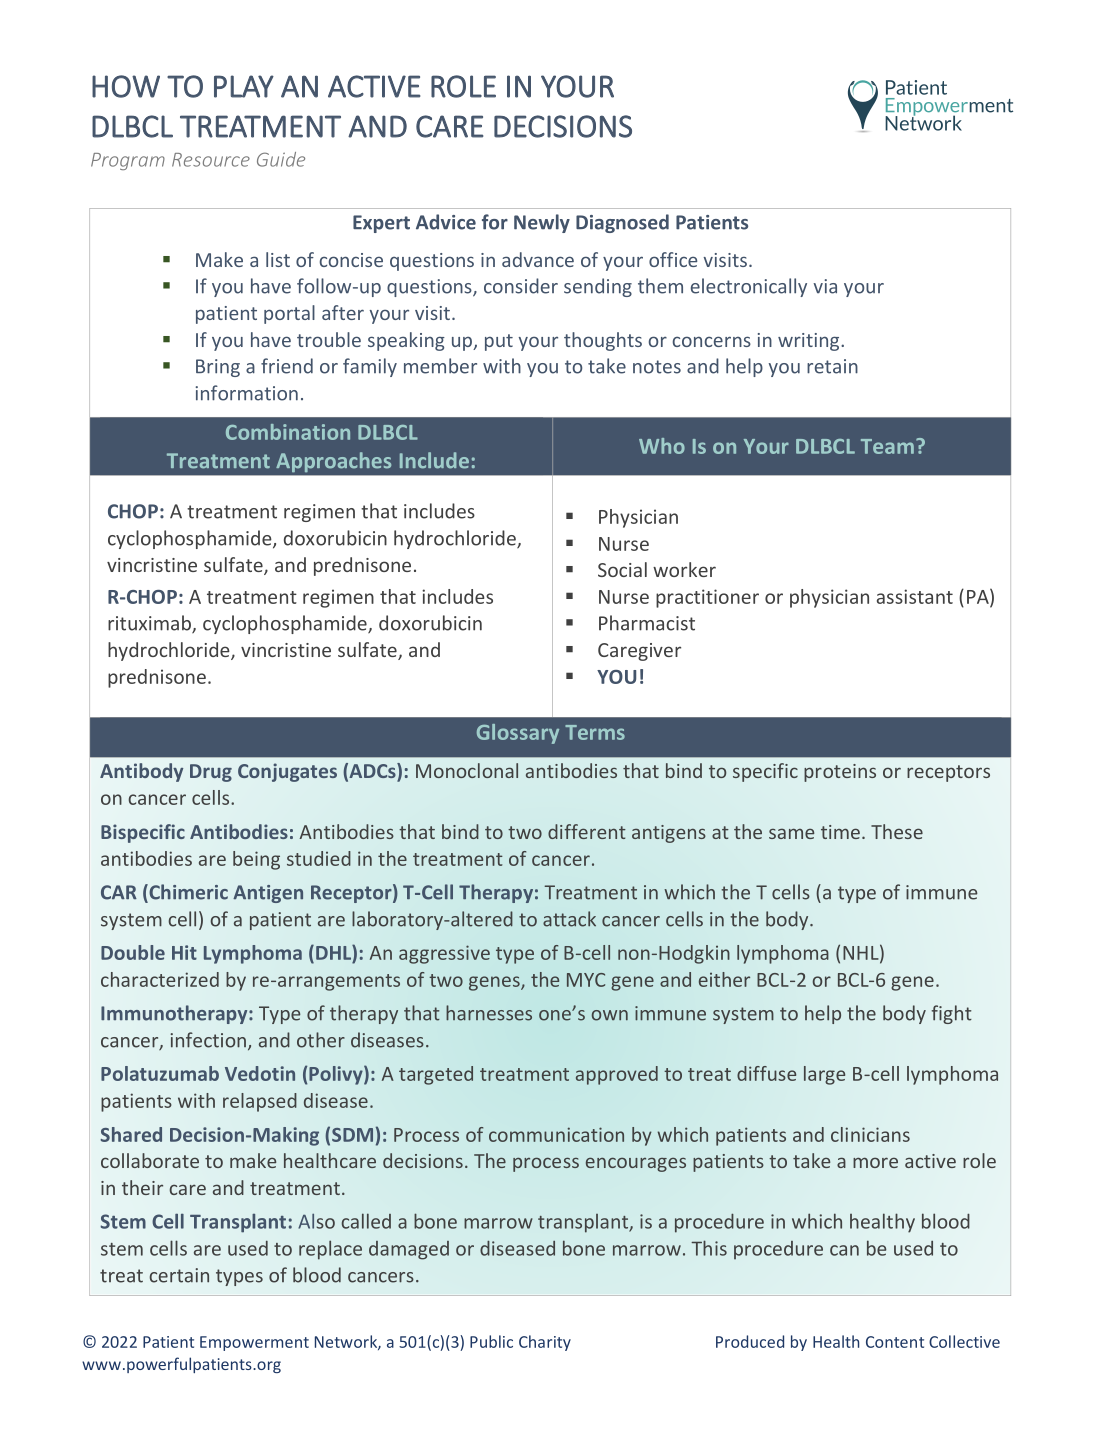 The height and width of the screenshot is (1440, 1113). Describe the element at coordinates (545, 1343) in the screenshot. I see `Charity` at that location.
